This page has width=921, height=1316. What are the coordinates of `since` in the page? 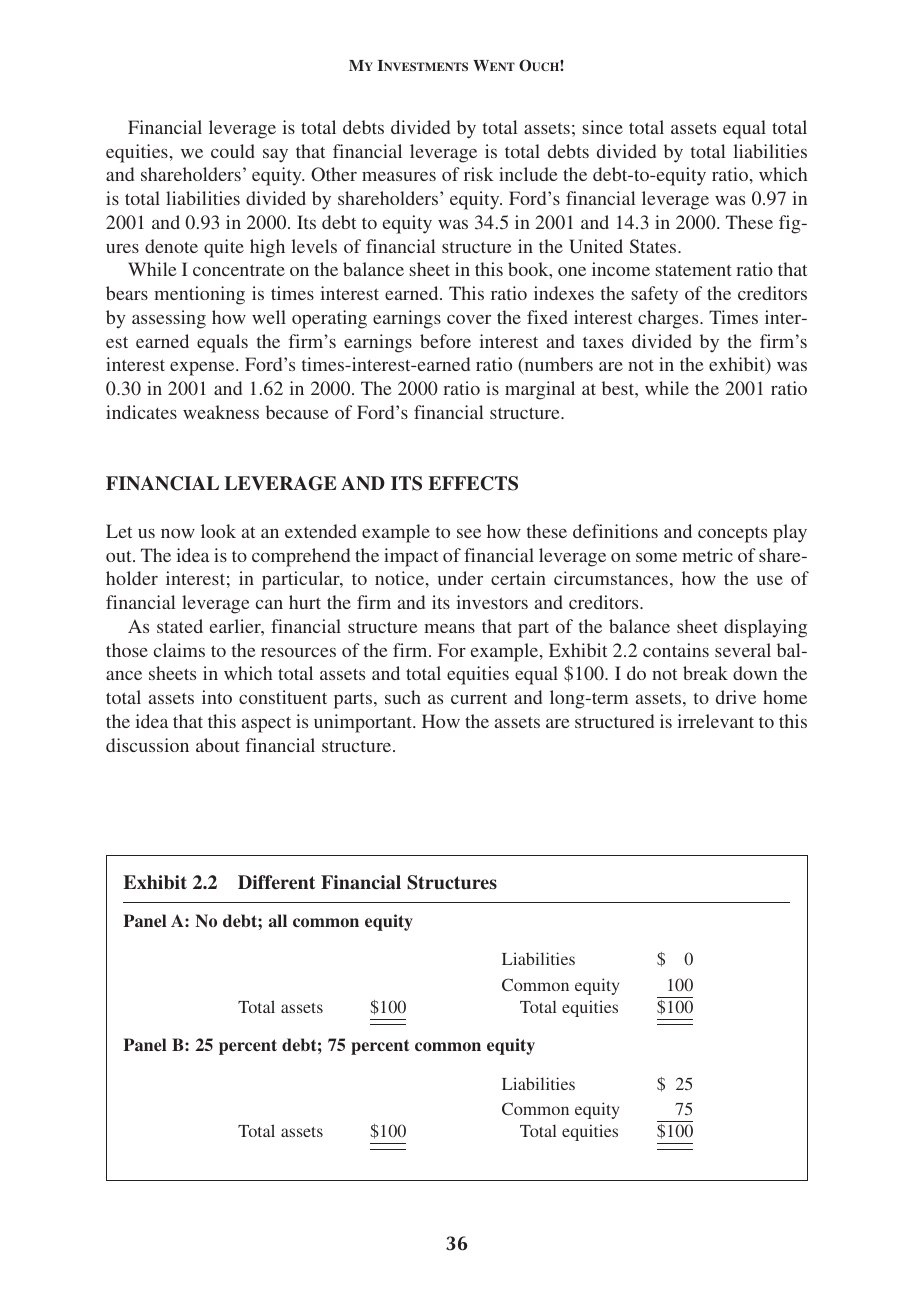 It's located at (603, 127).
